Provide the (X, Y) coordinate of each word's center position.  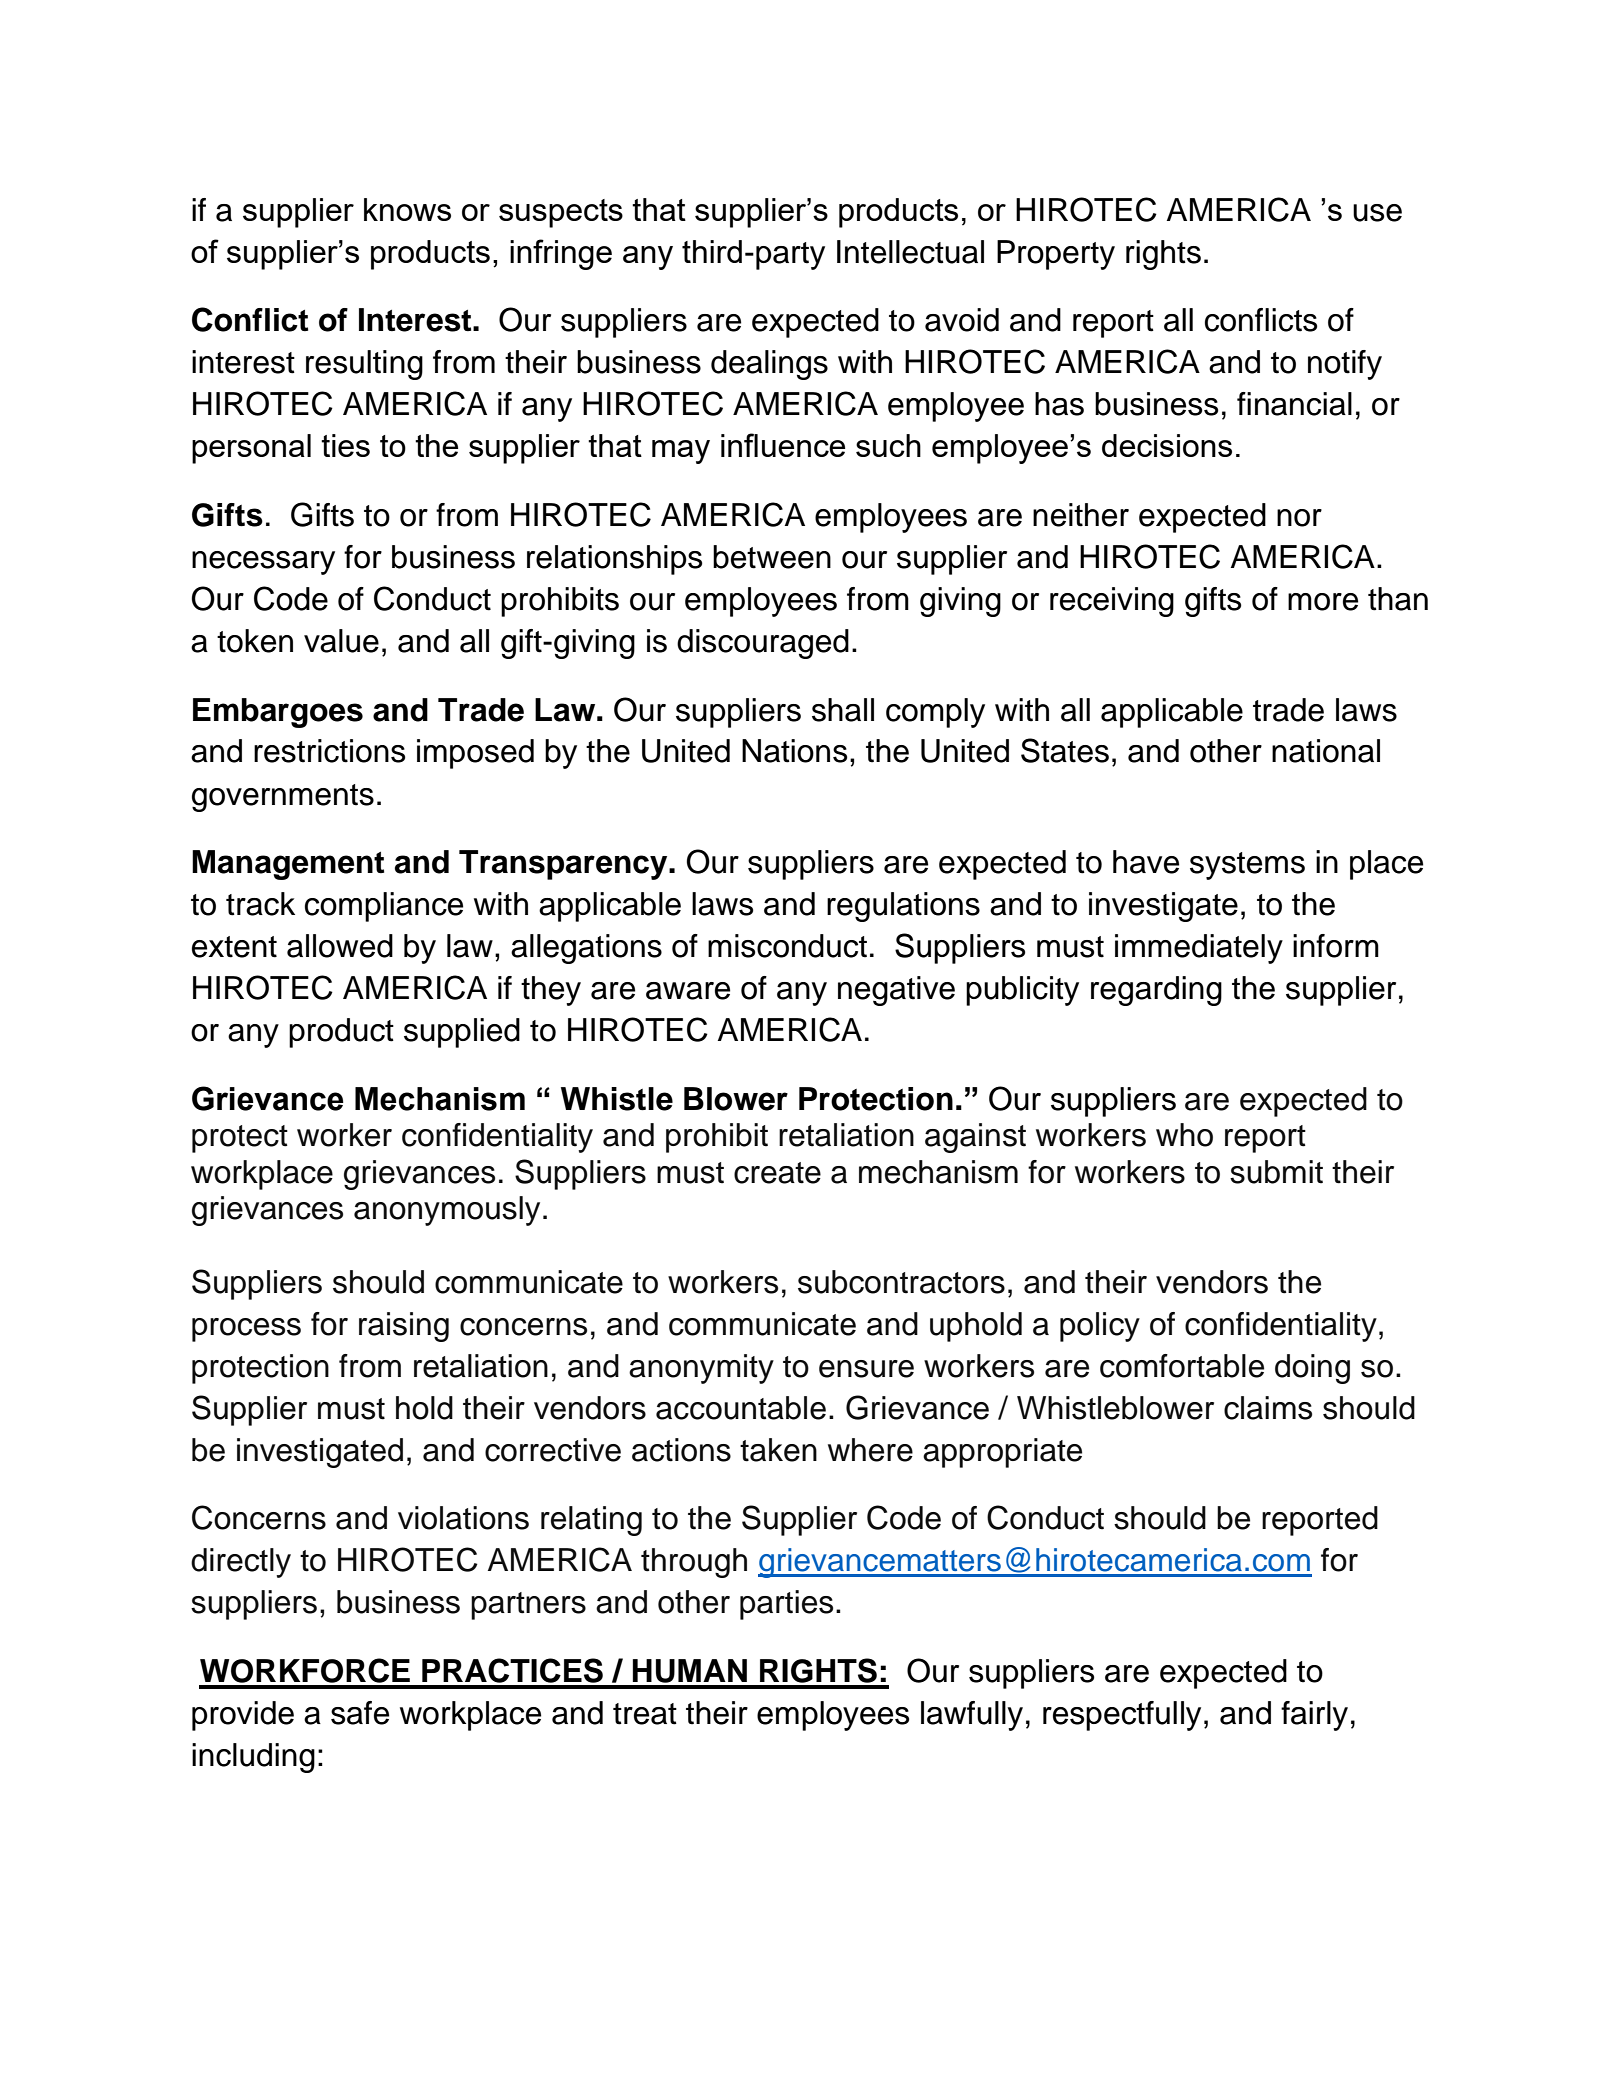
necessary (263, 563)
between (772, 557)
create (777, 1173)
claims (1268, 1408)
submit (1276, 1172)
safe (360, 1713)
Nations (795, 751)
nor (1299, 518)
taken (778, 1450)
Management (288, 865)
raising (404, 1327)
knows (407, 209)
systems (1247, 866)
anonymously (447, 1211)
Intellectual (910, 252)
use (1377, 213)
